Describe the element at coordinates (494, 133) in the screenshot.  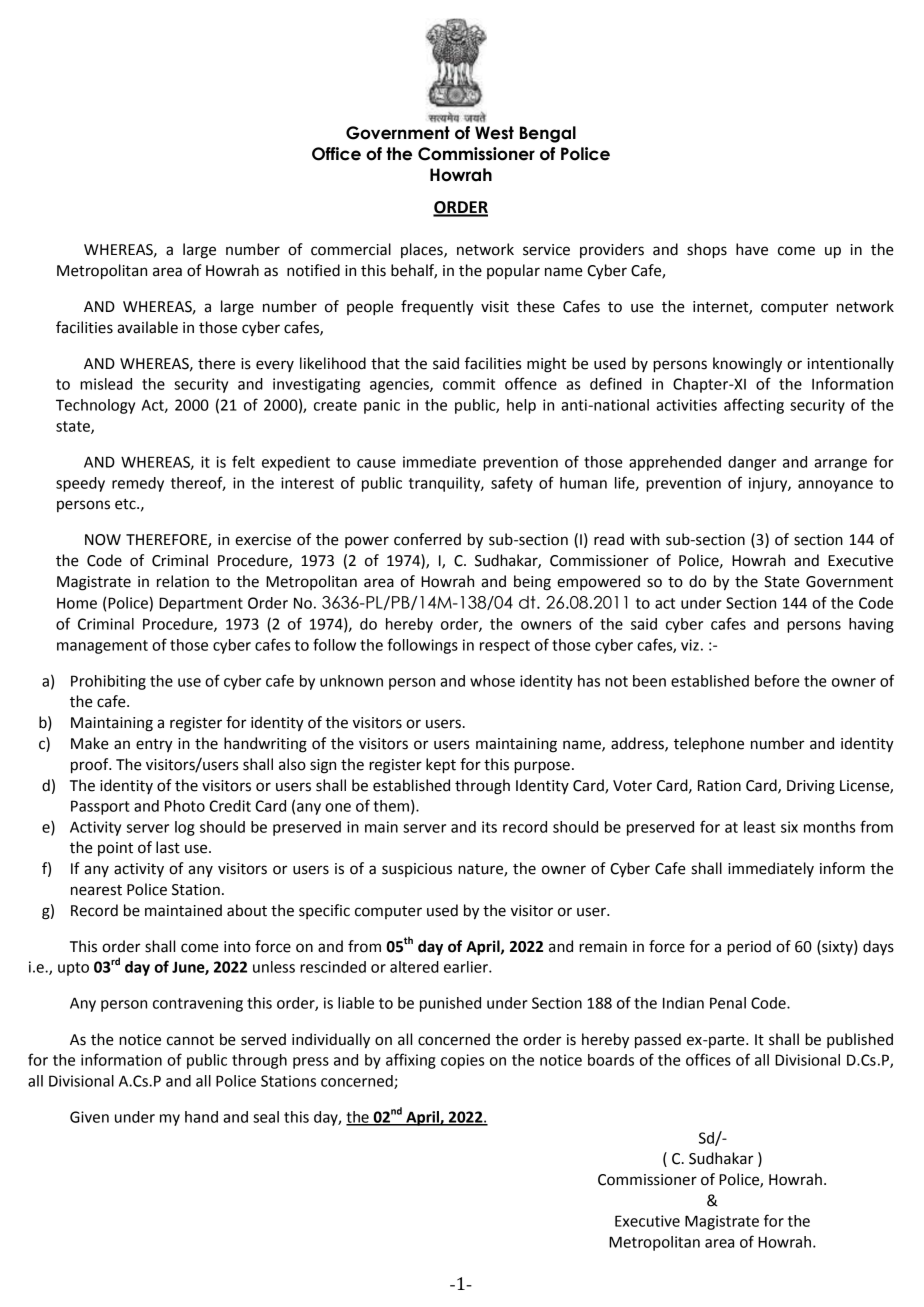
I see `West` at that location.
